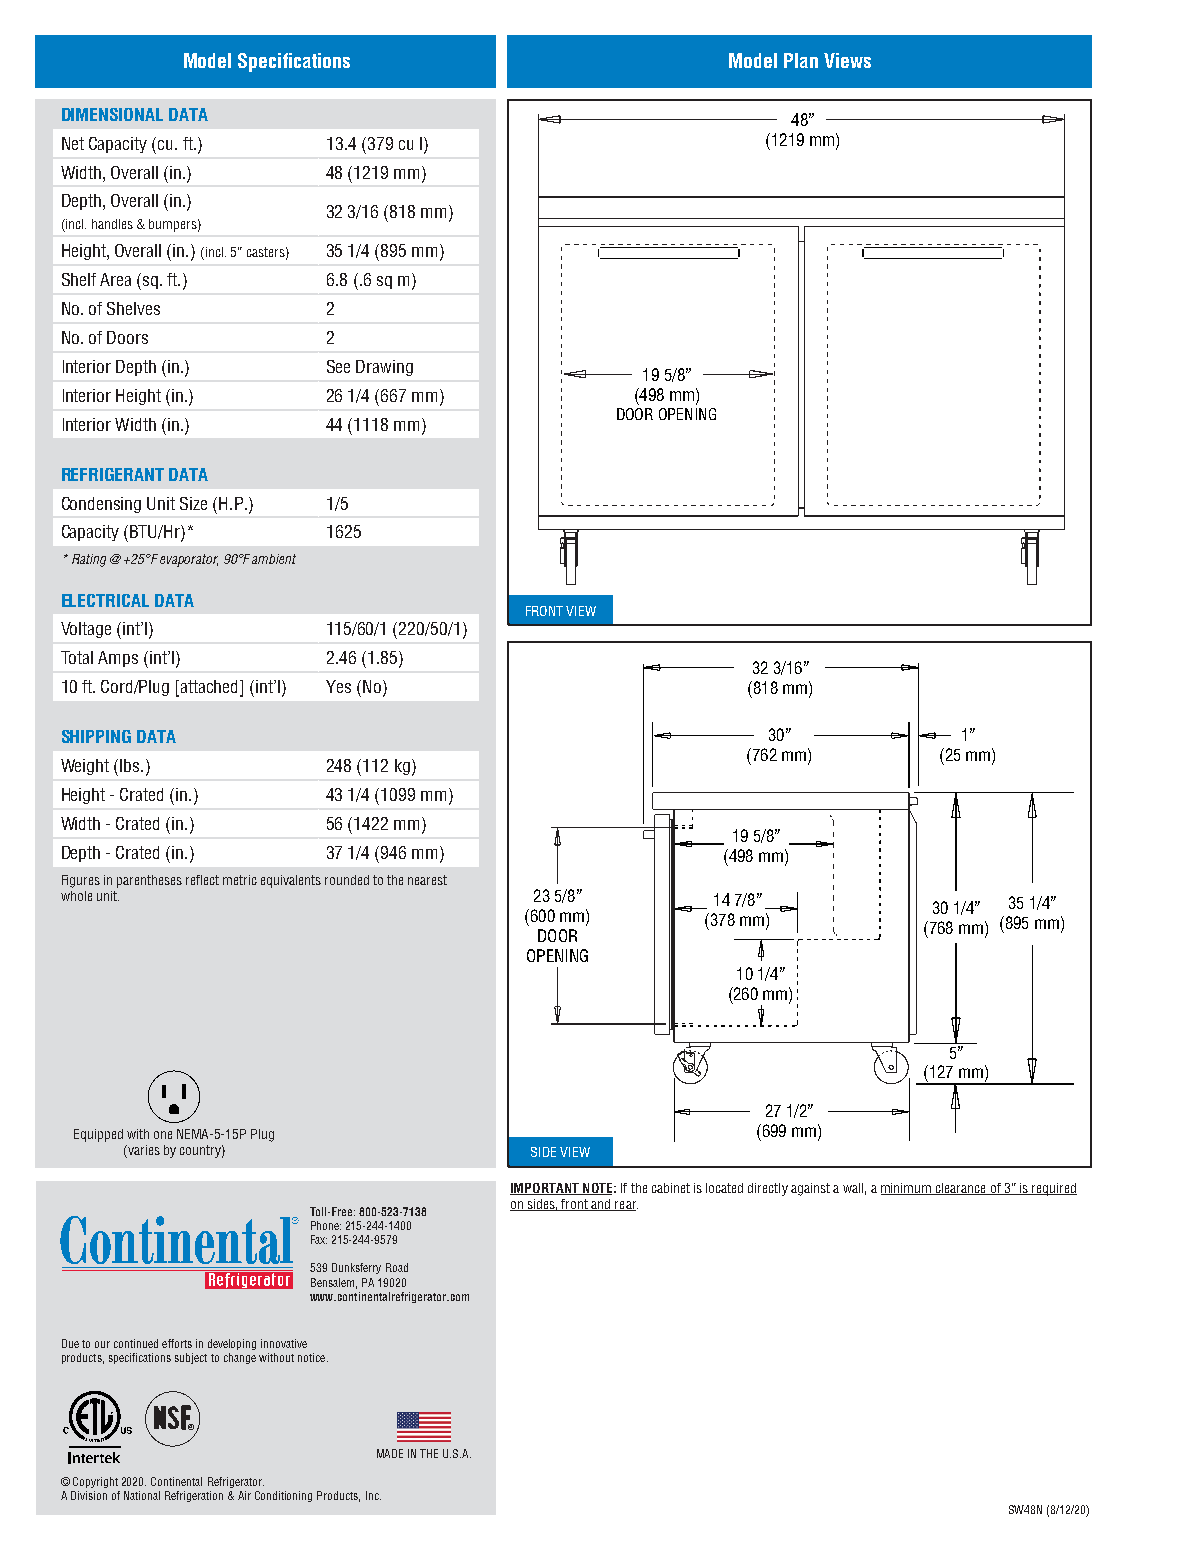 Image resolution: width=1198 pixels, height=1550 pixels. What do you see at coordinates (112, 114) in the document?
I see `DIMENSIONAL` at bounding box center [112, 114].
